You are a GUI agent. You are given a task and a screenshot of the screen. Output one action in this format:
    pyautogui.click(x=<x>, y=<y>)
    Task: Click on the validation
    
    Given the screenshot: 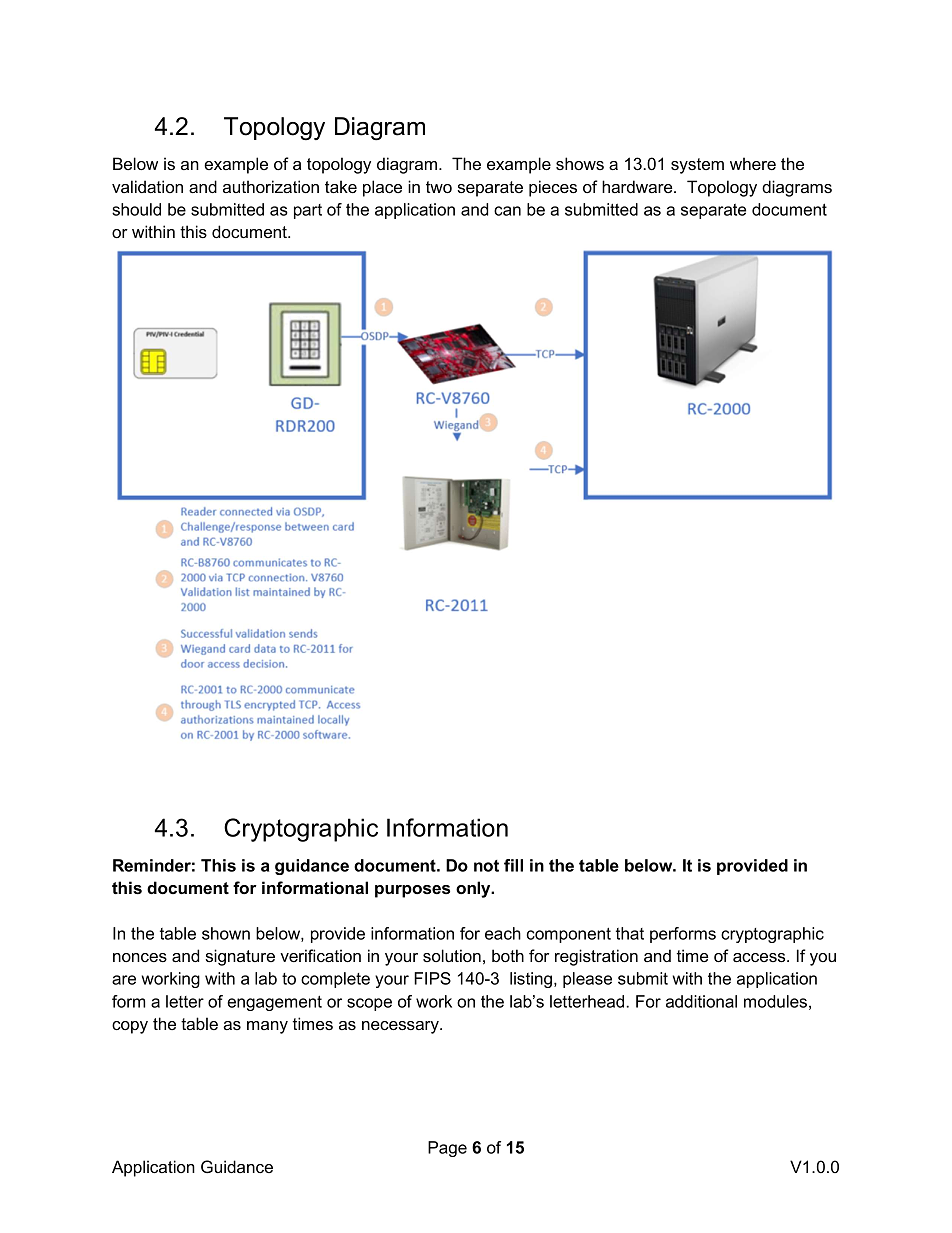 What is the action you would take?
    pyautogui.click(x=147, y=186)
